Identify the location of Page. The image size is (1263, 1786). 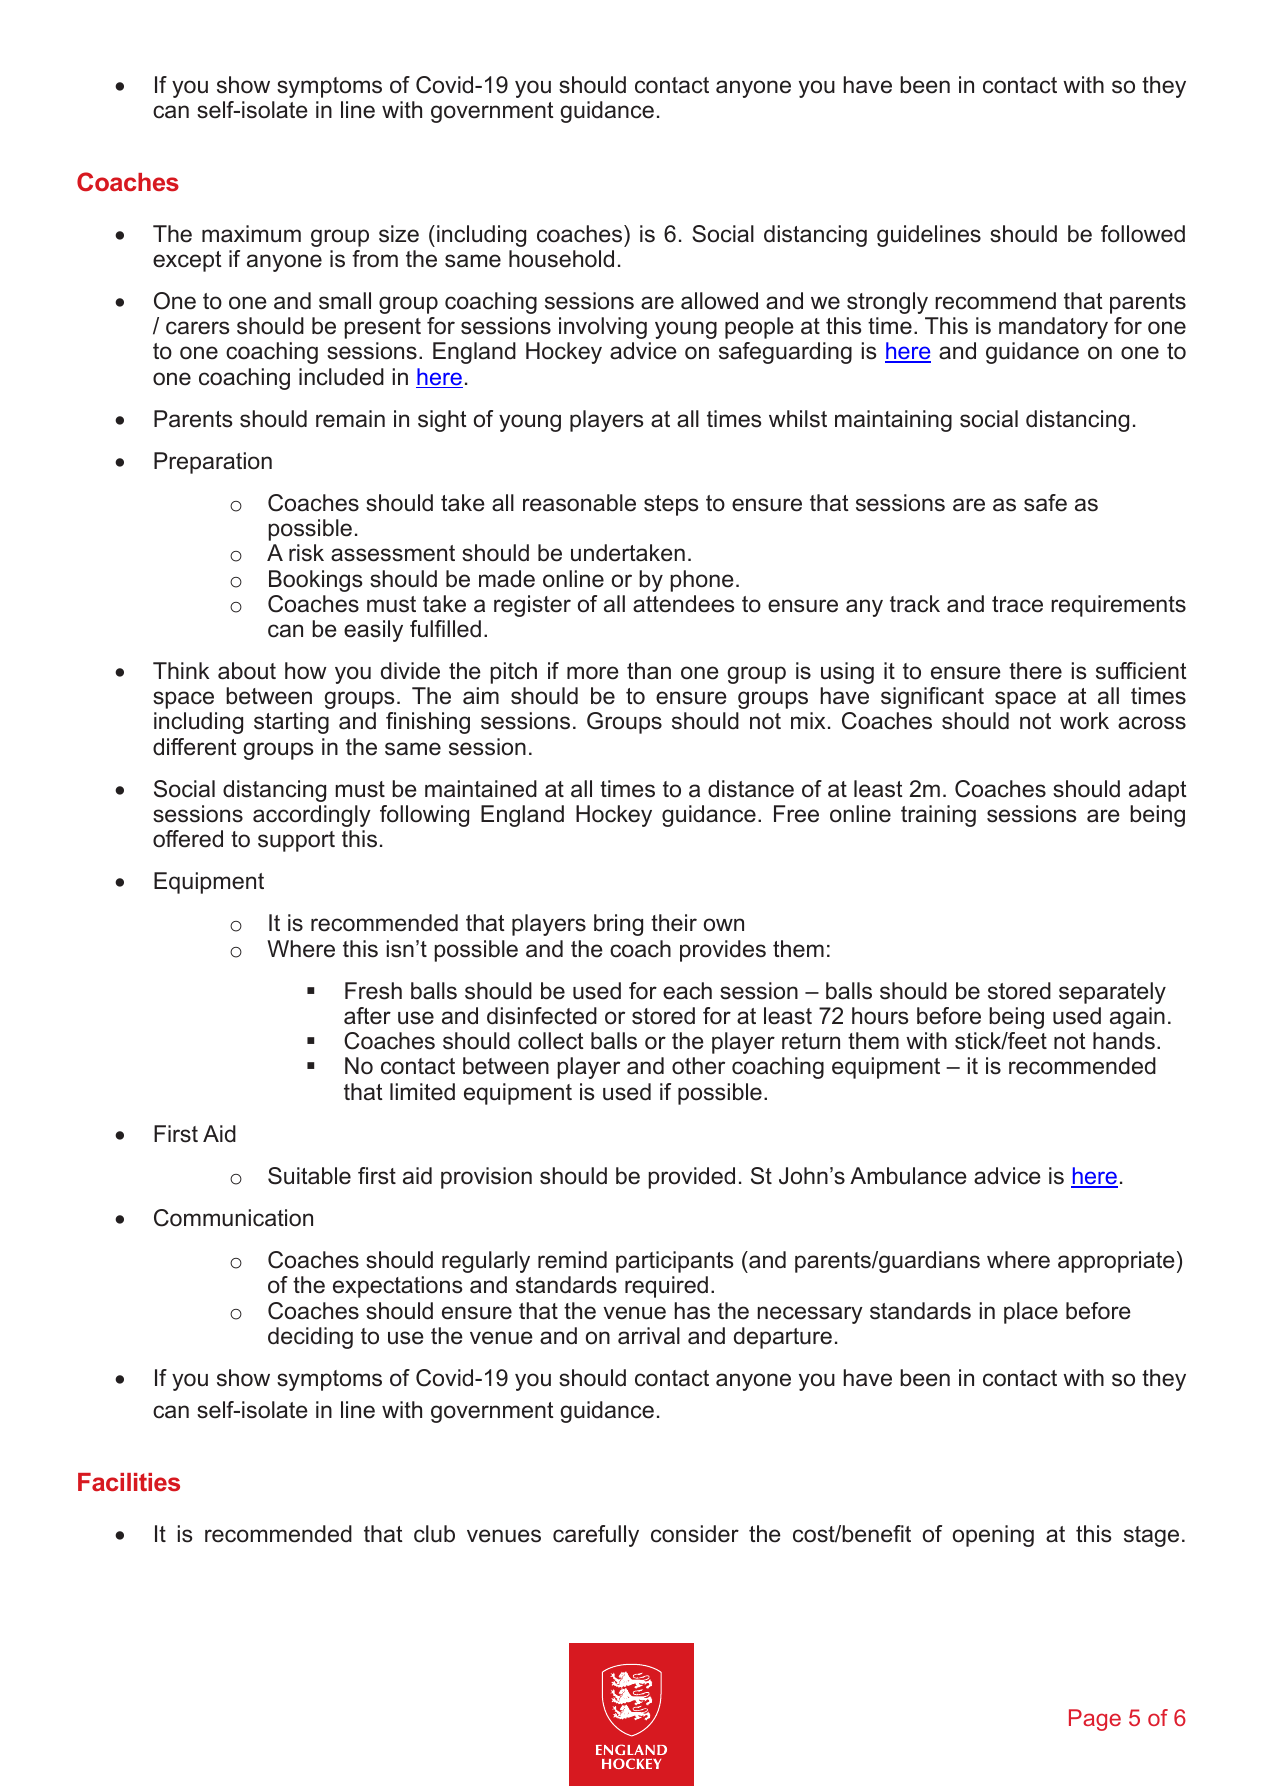
(1095, 1720).
